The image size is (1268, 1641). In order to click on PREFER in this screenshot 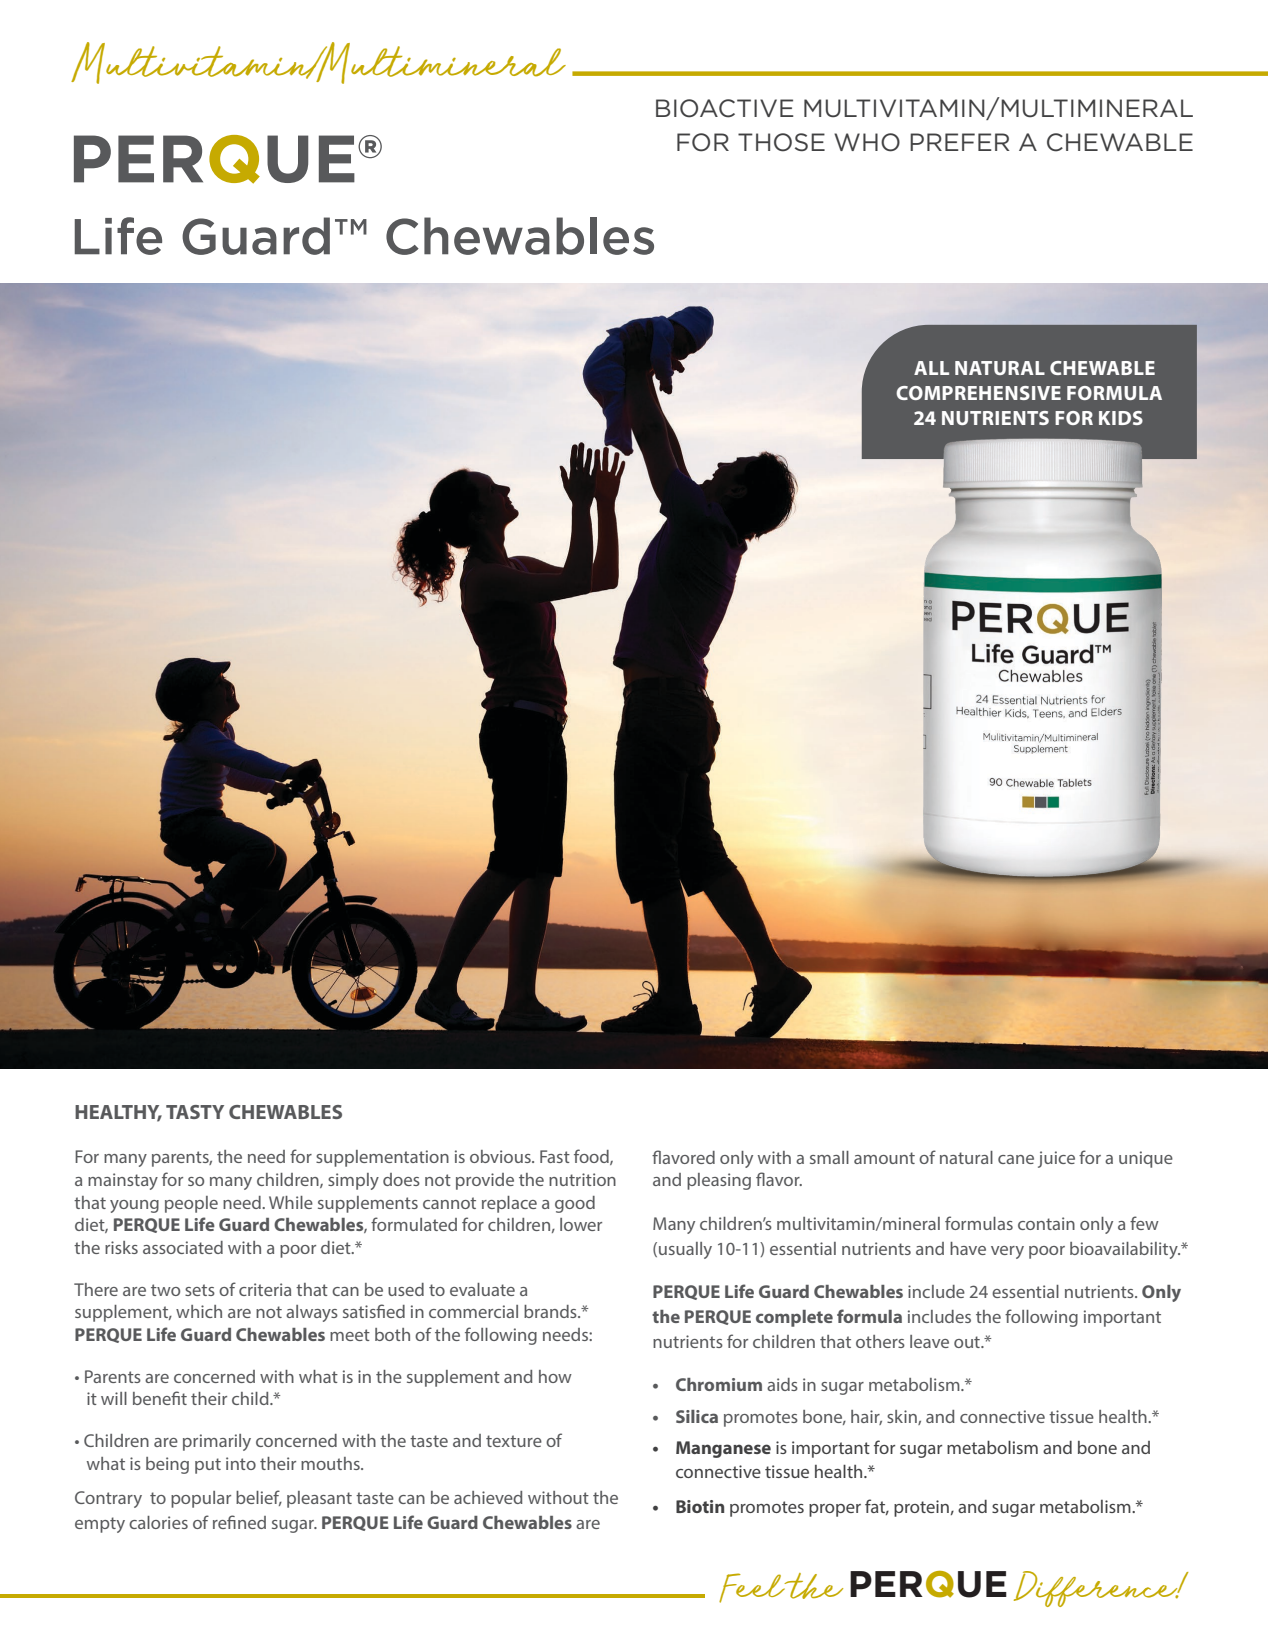, I will do `click(960, 142)`.
